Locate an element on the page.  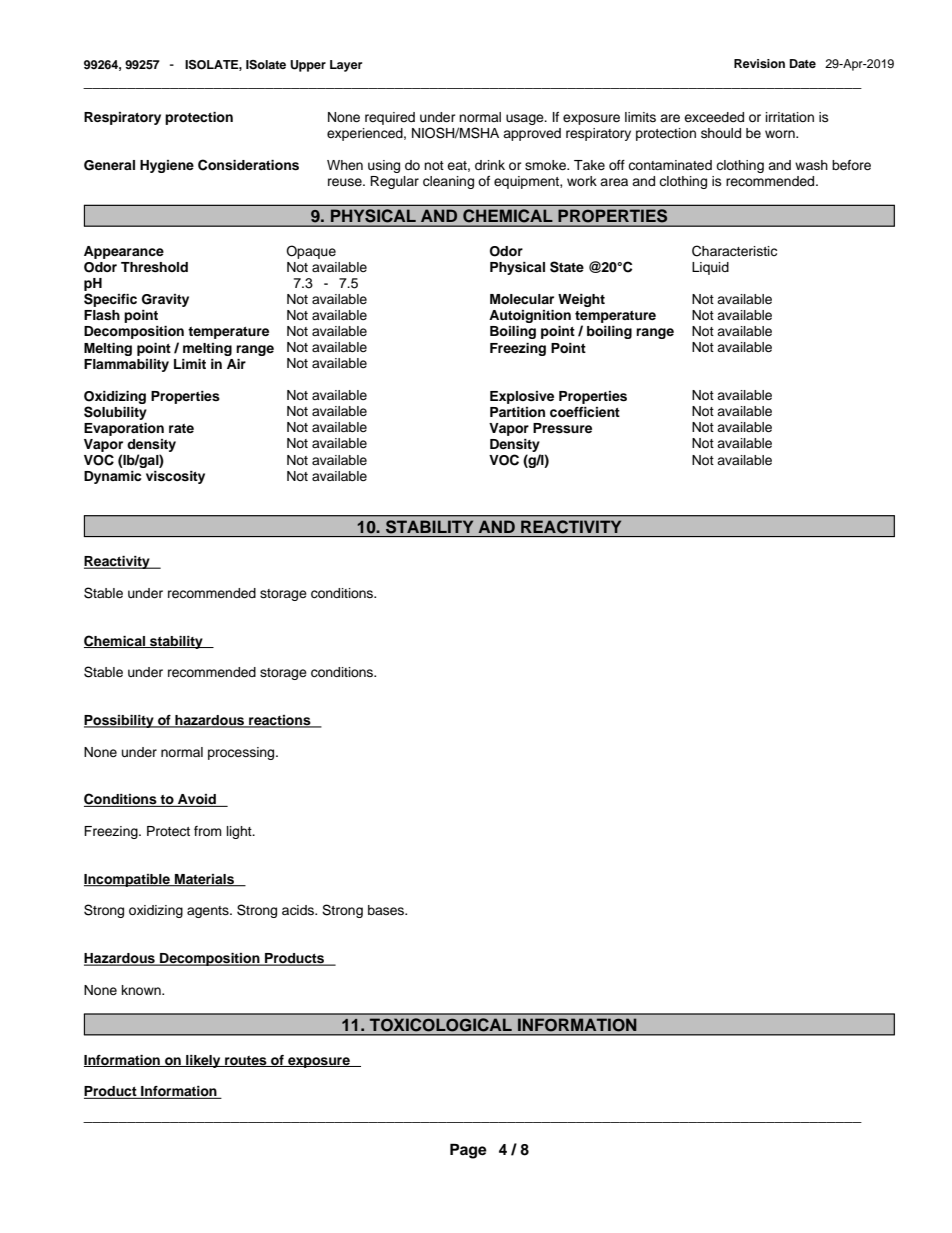
irritation is located at coordinates (790, 117).
